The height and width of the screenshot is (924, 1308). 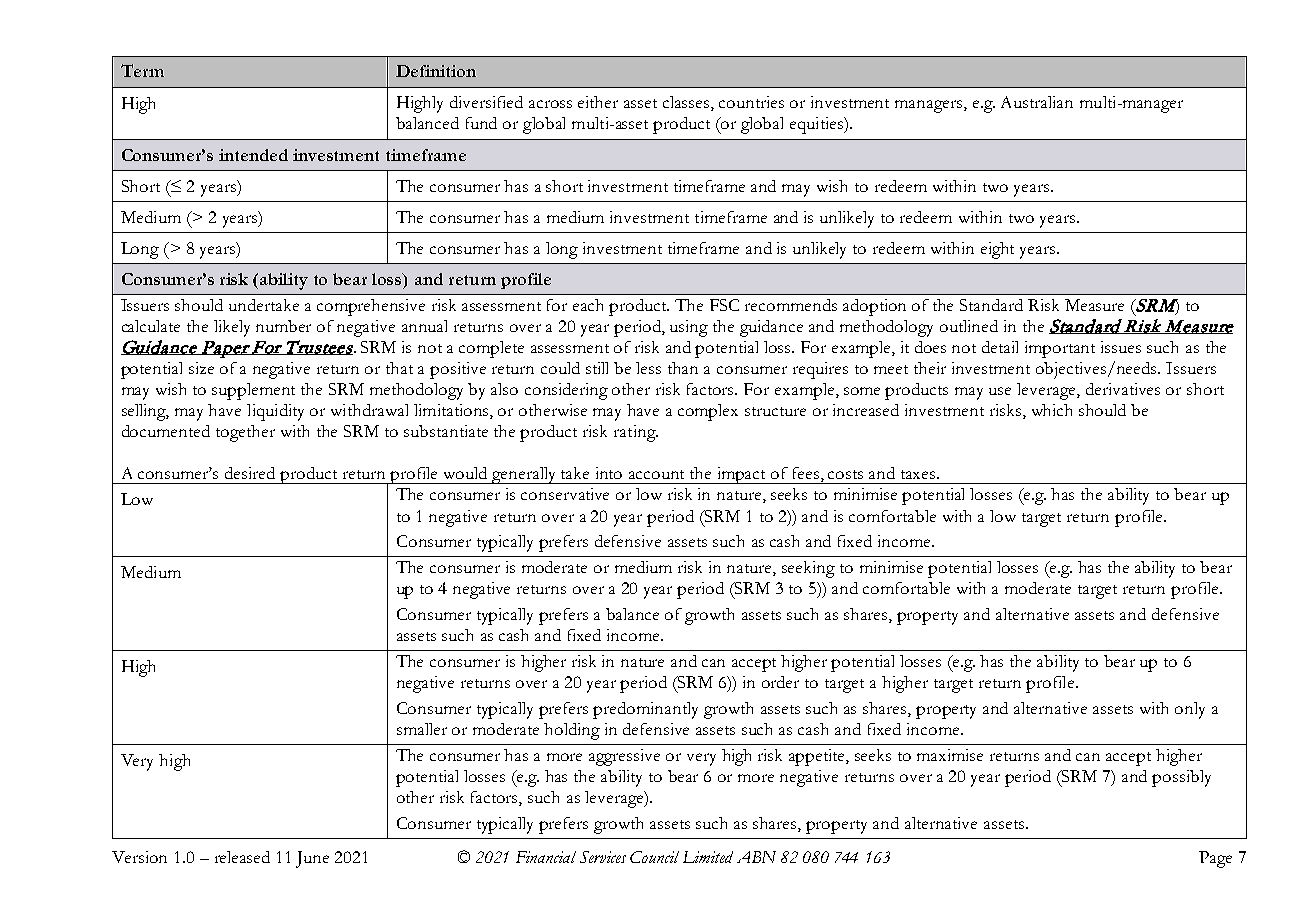 What do you see at coordinates (253, 391) in the screenshot?
I see `supplement` at bounding box center [253, 391].
